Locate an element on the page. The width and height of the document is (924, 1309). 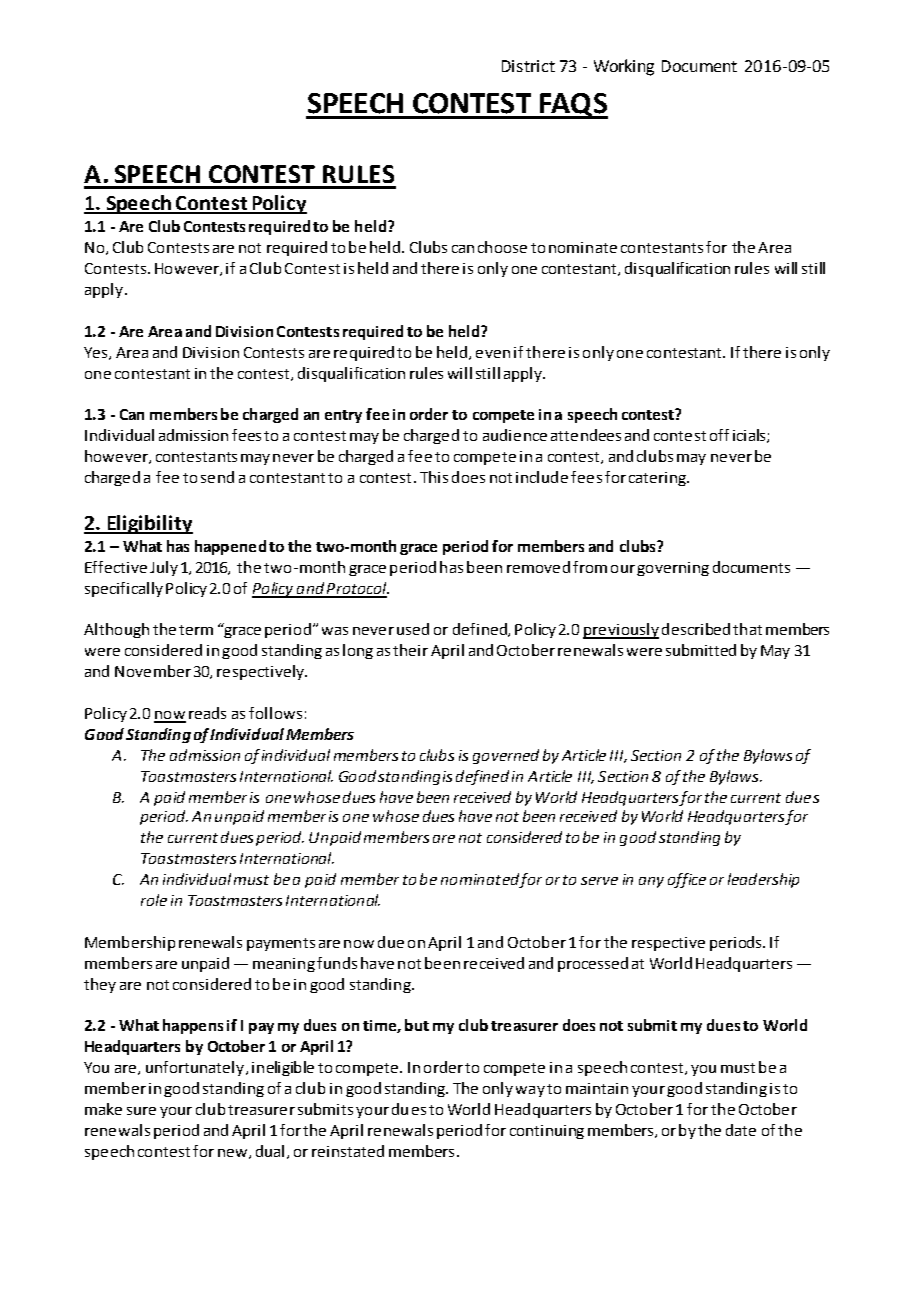
unfortunately is located at coordinates (196, 1068).
